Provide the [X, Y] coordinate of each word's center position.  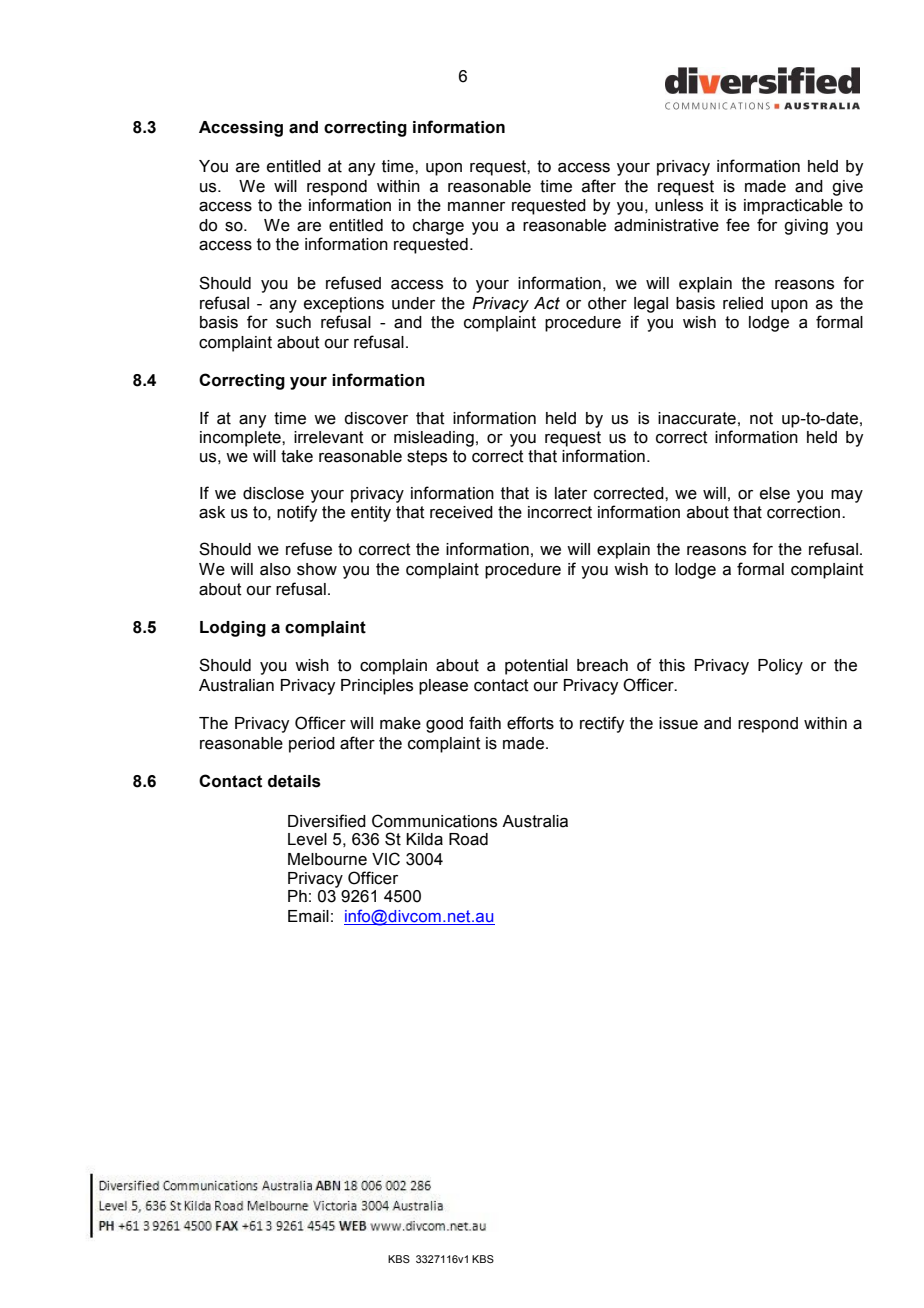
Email [308, 916]
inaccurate [697, 418]
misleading [434, 439]
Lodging [233, 629]
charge [438, 227]
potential [536, 667]
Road [468, 839]
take [297, 456]
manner [476, 207]
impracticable [793, 207]
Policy [780, 667]
